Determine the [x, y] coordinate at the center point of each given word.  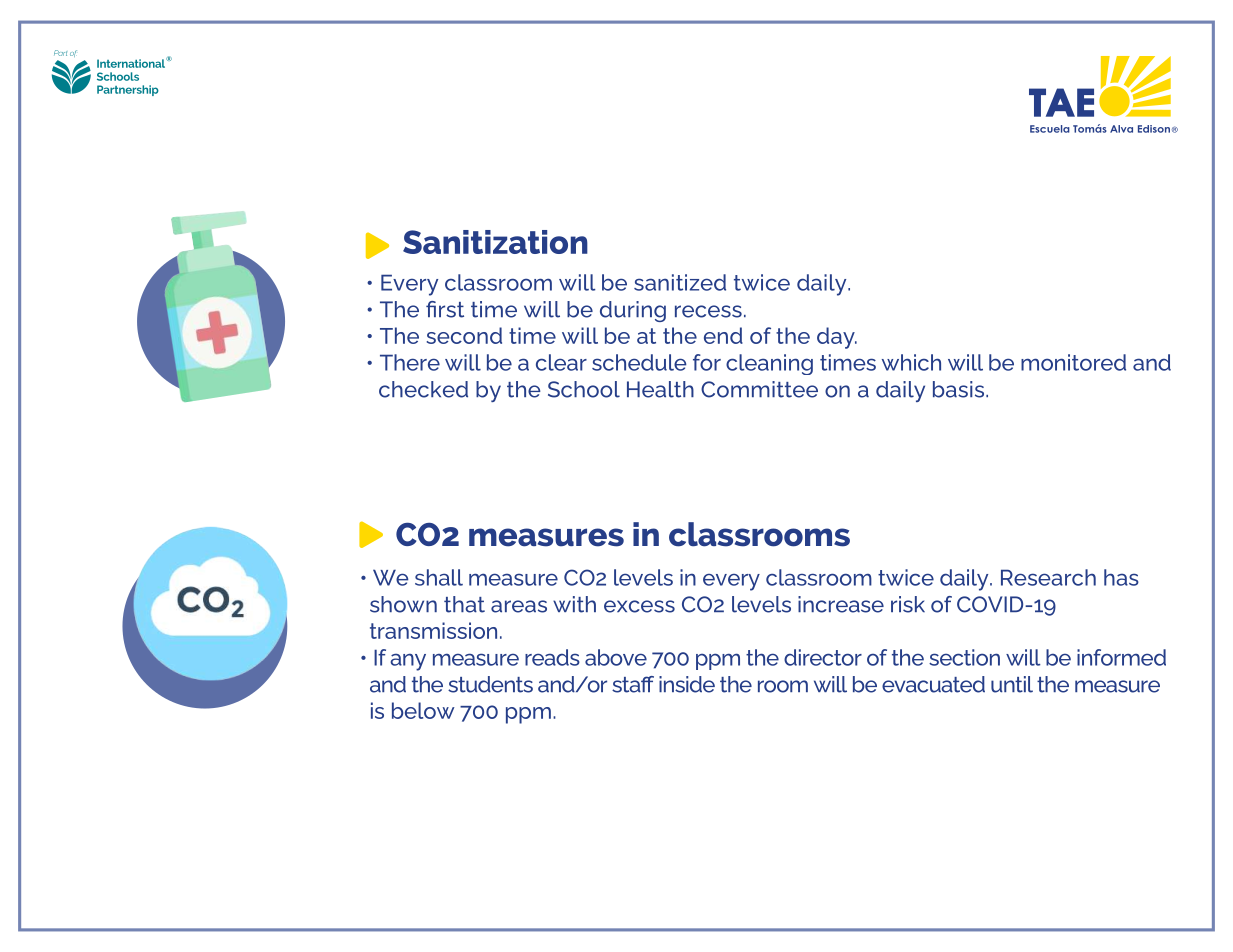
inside [687, 684]
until [1012, 684]
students [490, 684]
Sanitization [495, 242]
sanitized [680, 282]
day [837, 338]
